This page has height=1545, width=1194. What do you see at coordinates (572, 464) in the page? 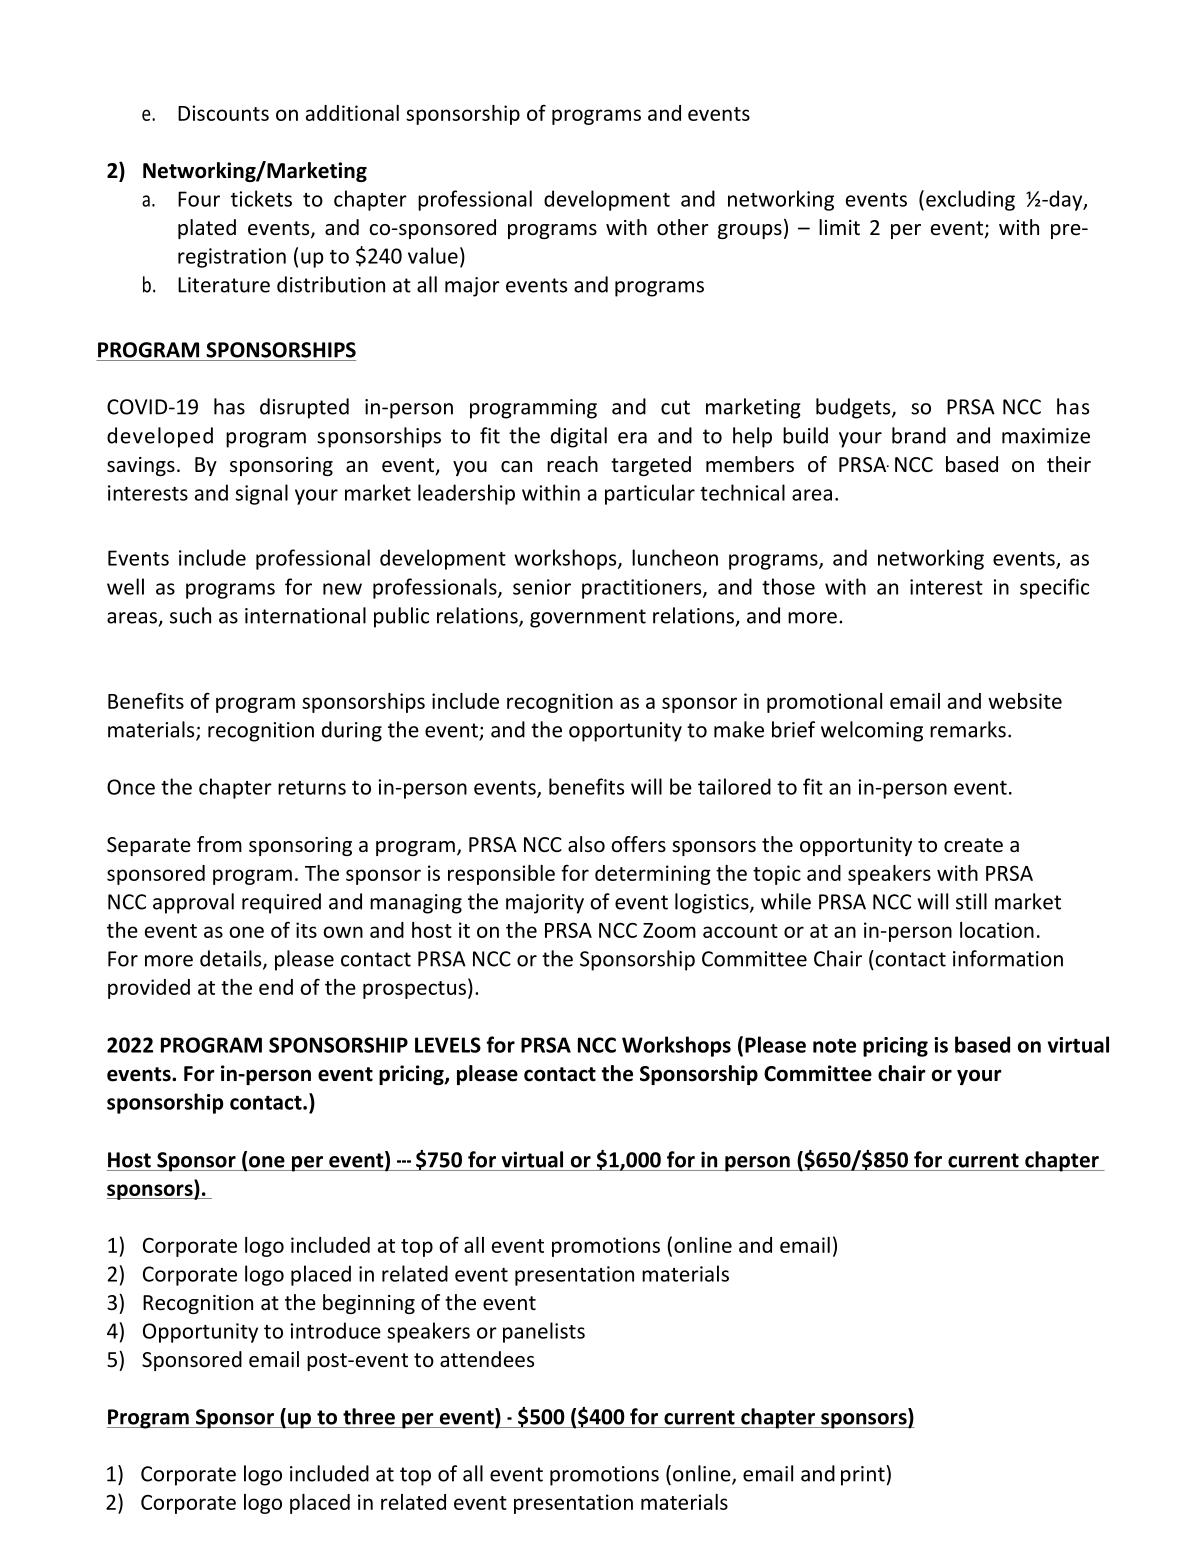
I see `reach` at bounding box center [572, 464].
